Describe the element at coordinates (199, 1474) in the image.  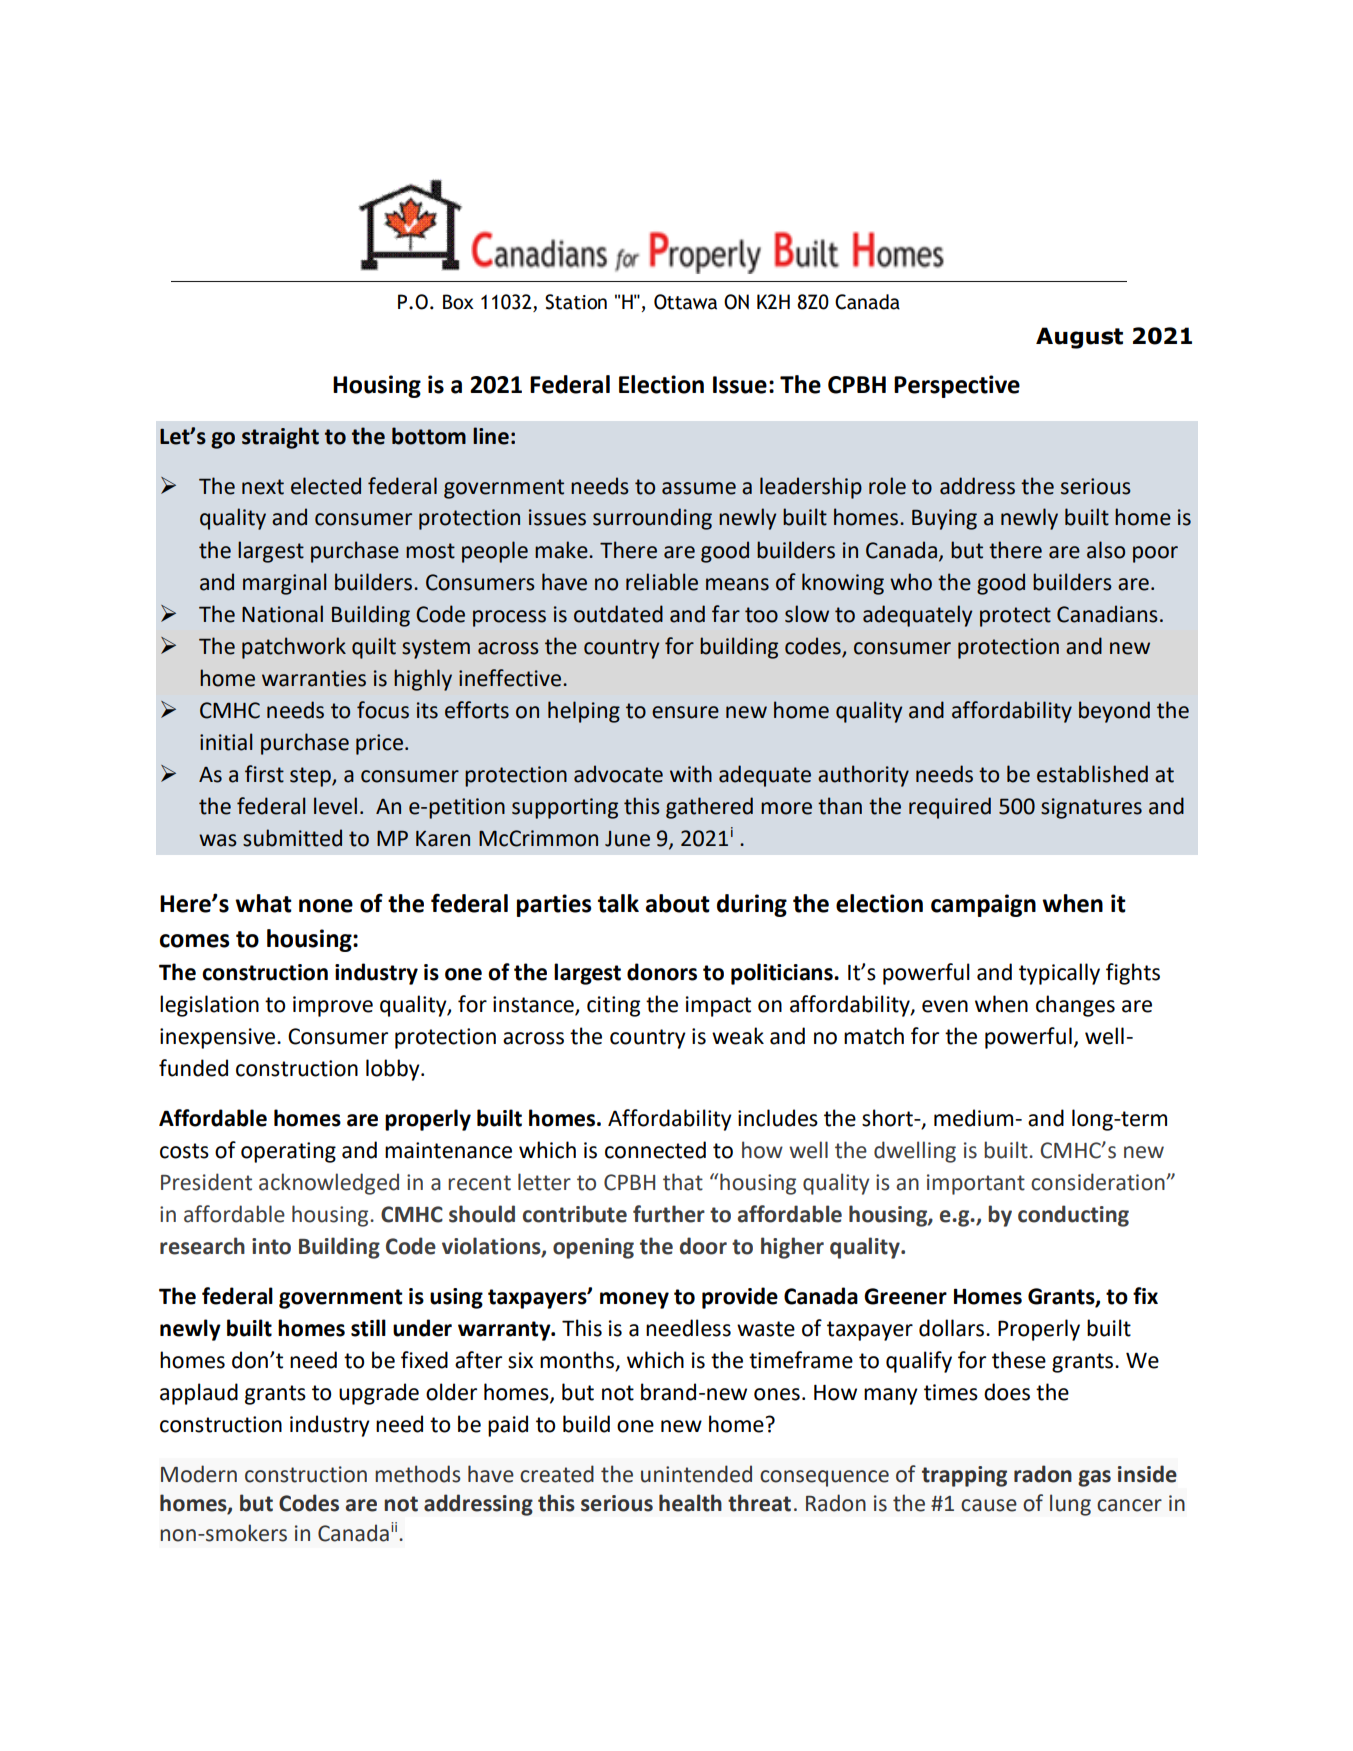
I see `Modern` at that location.
